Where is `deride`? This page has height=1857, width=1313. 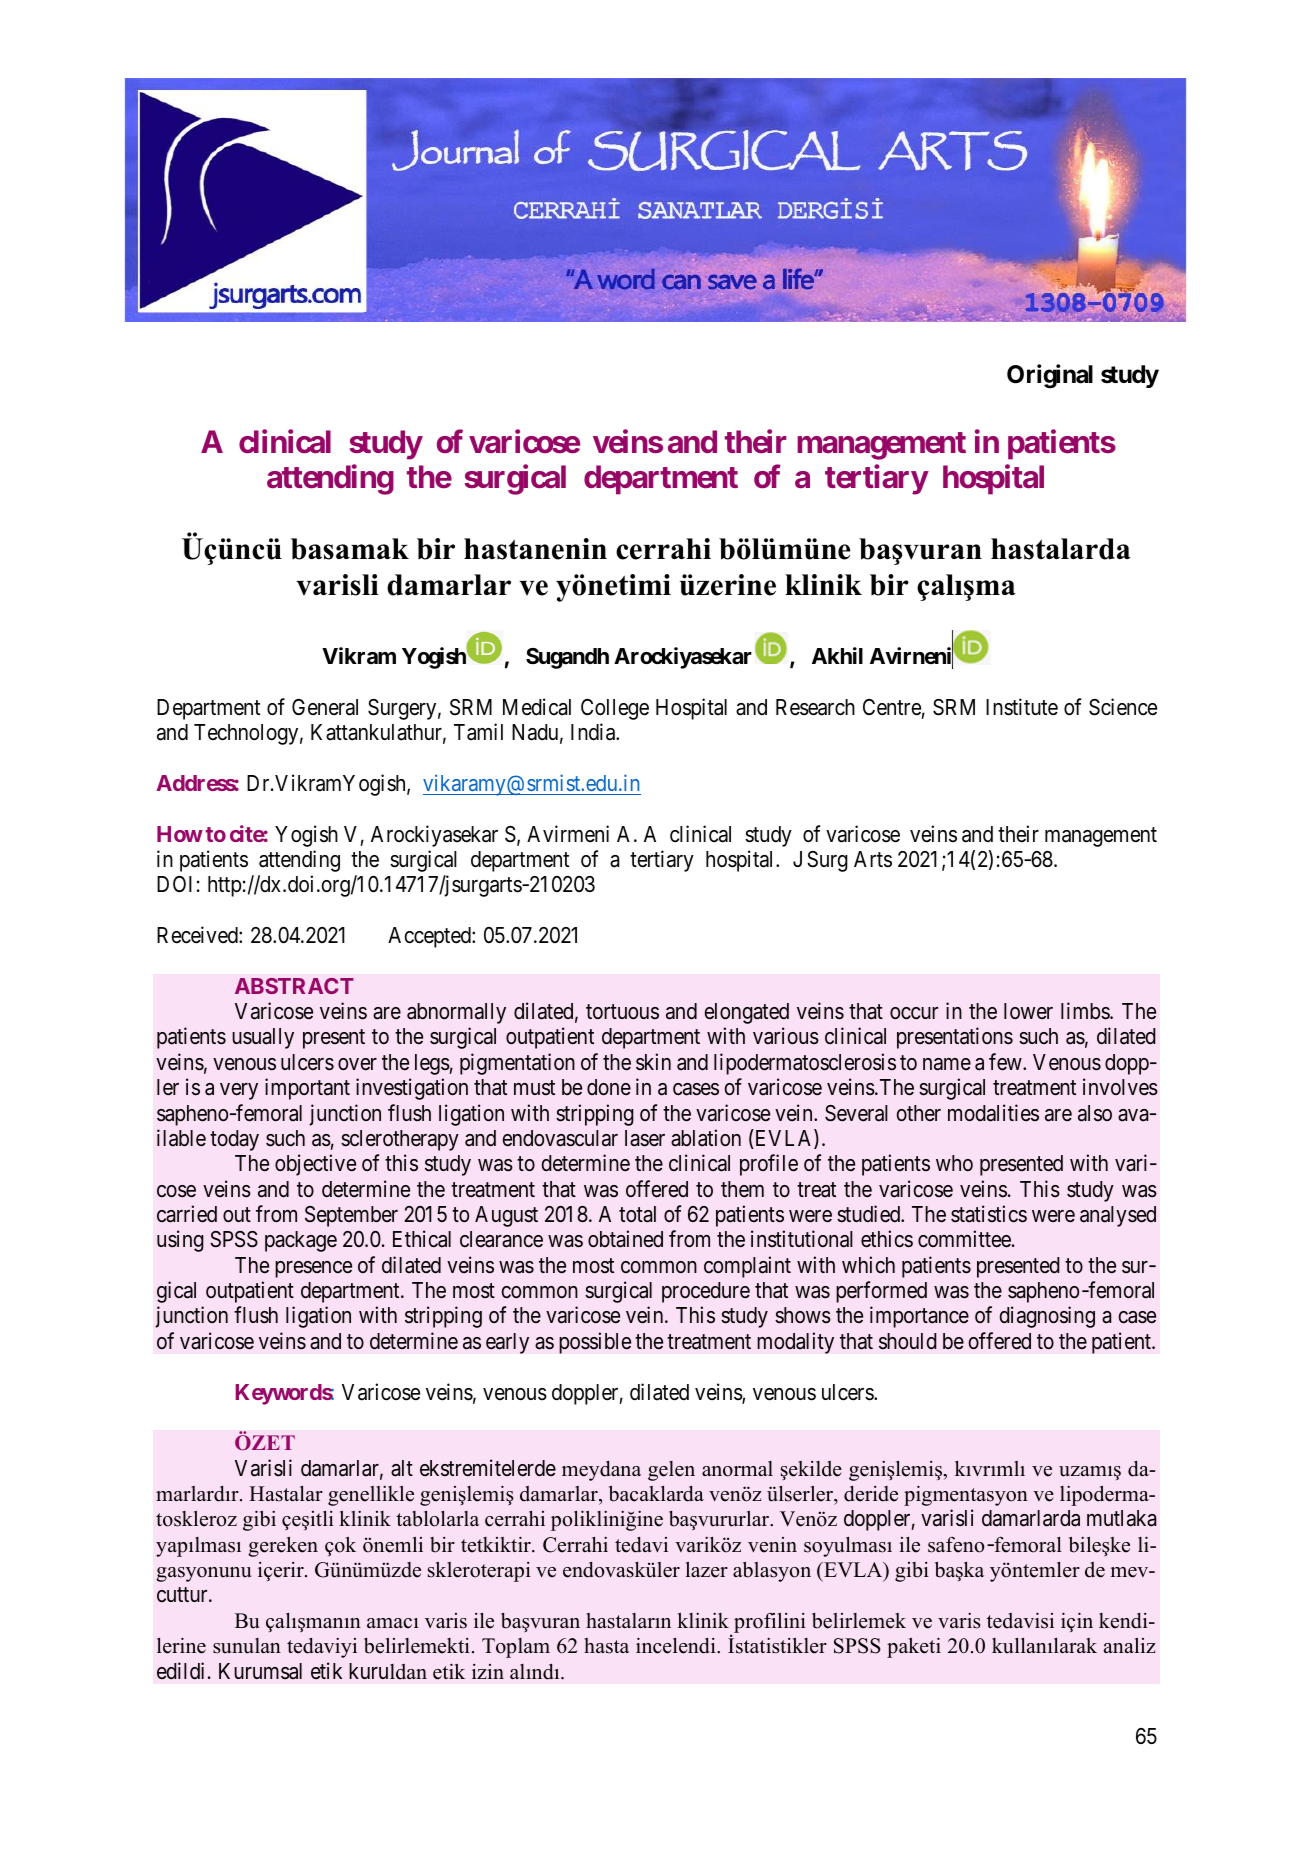 deride is located at coordinates (871, 1494).
